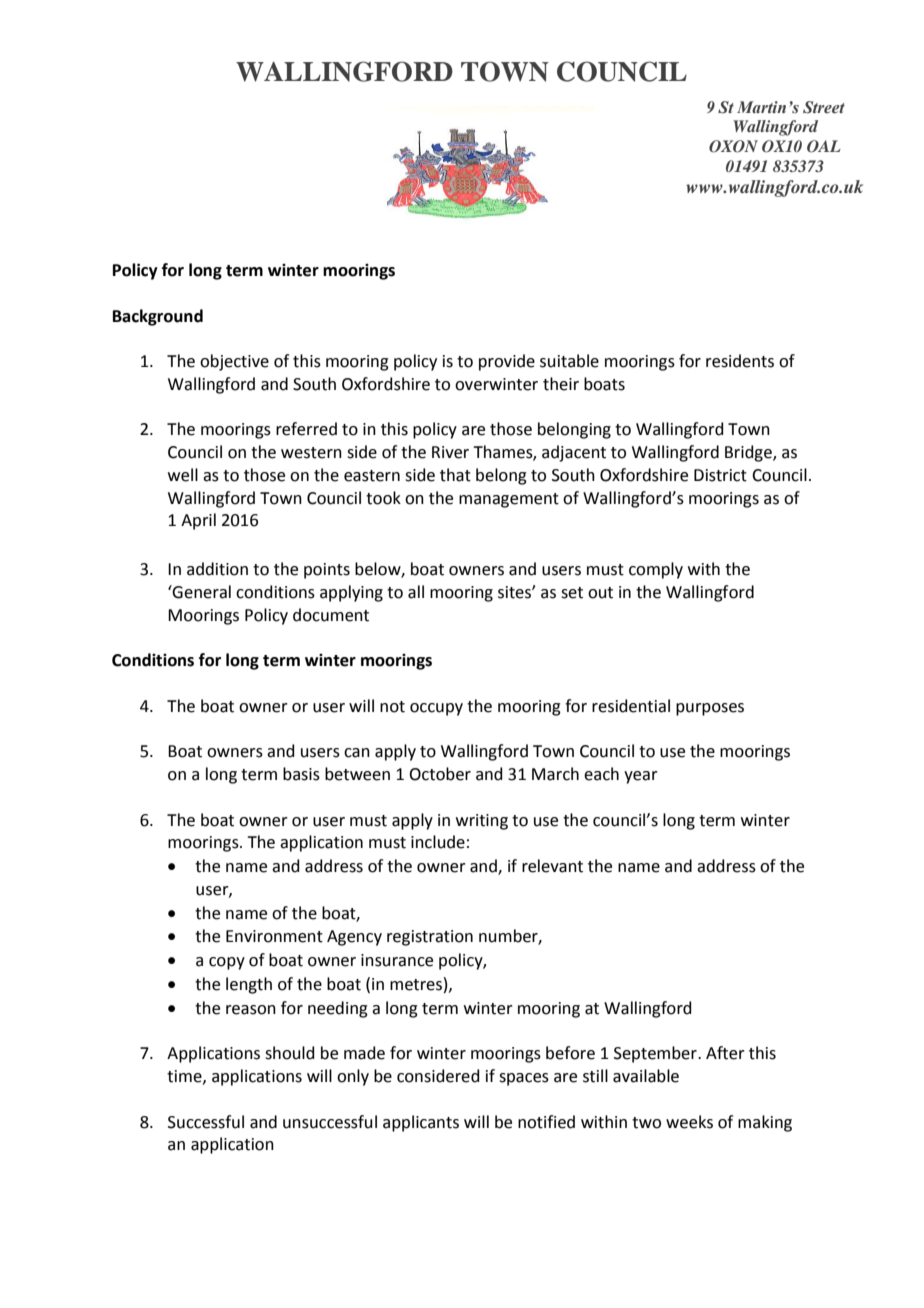 This screenshot has height=1308, width=924. Describe the element at coordinates (524, 1079) in the screenshot. I see `spaces` at that location.
